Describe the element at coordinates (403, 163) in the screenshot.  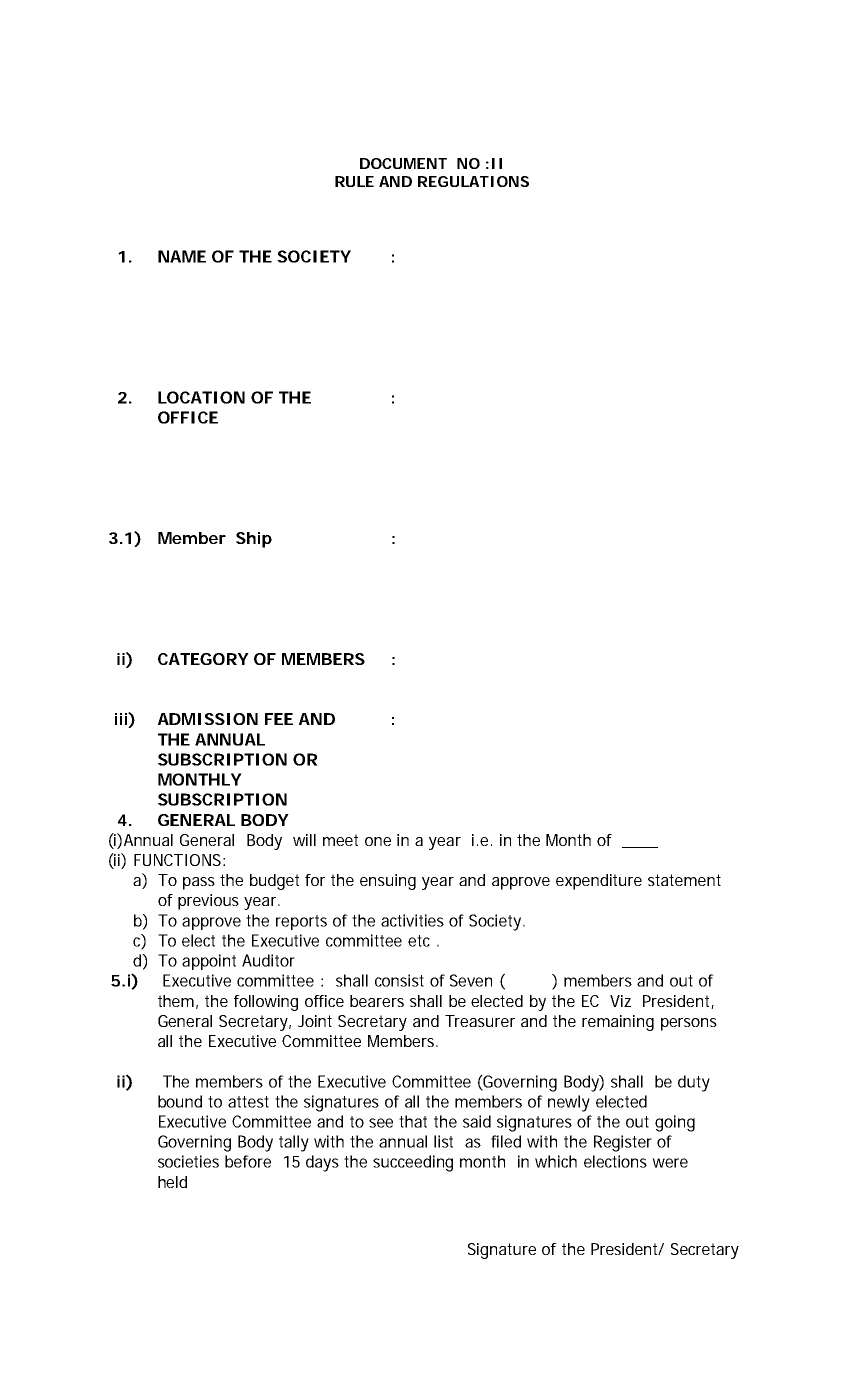
I see `DOCUMENT` at that location.
